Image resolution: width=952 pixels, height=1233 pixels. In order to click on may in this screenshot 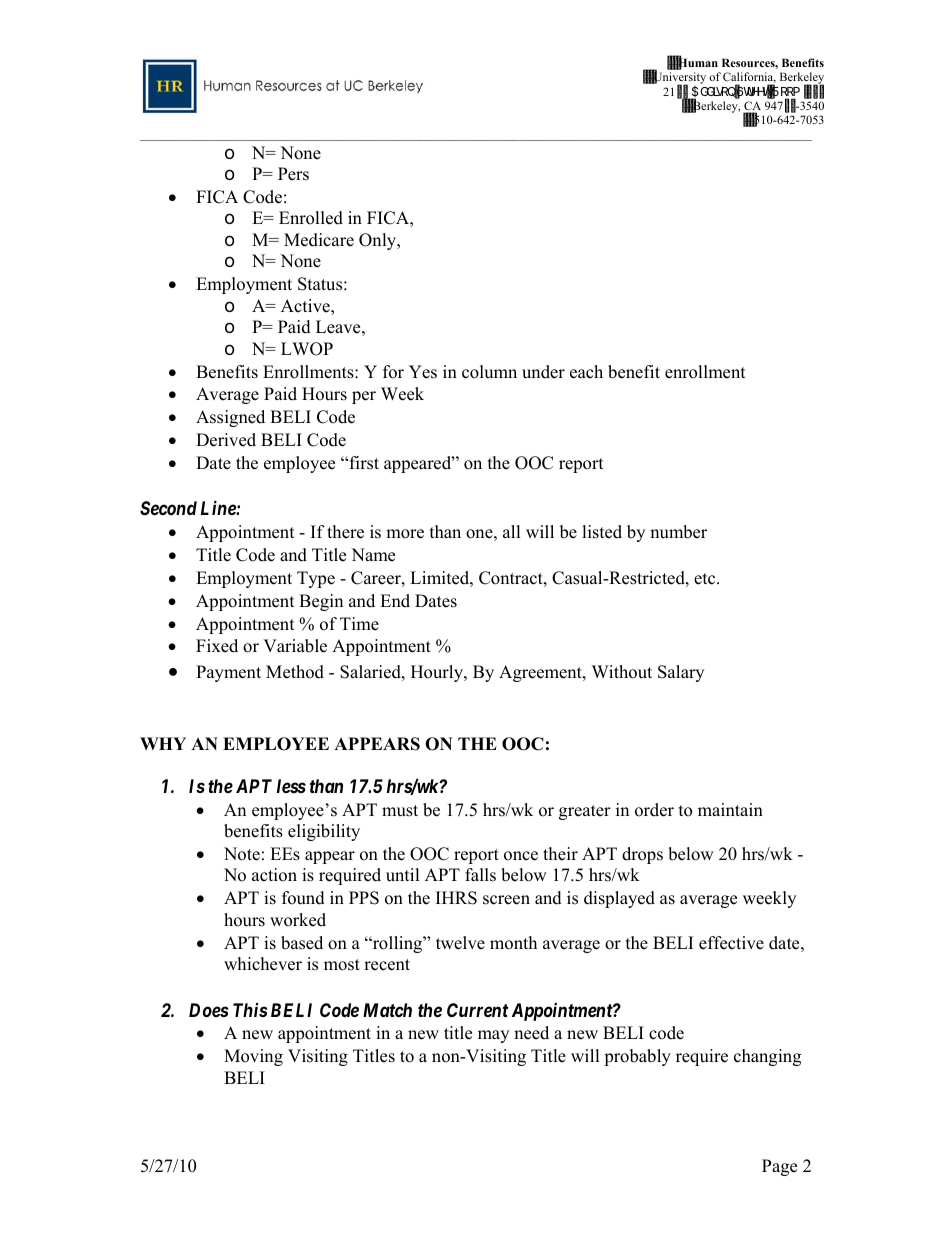, I will do `click(493, 1036)`.
